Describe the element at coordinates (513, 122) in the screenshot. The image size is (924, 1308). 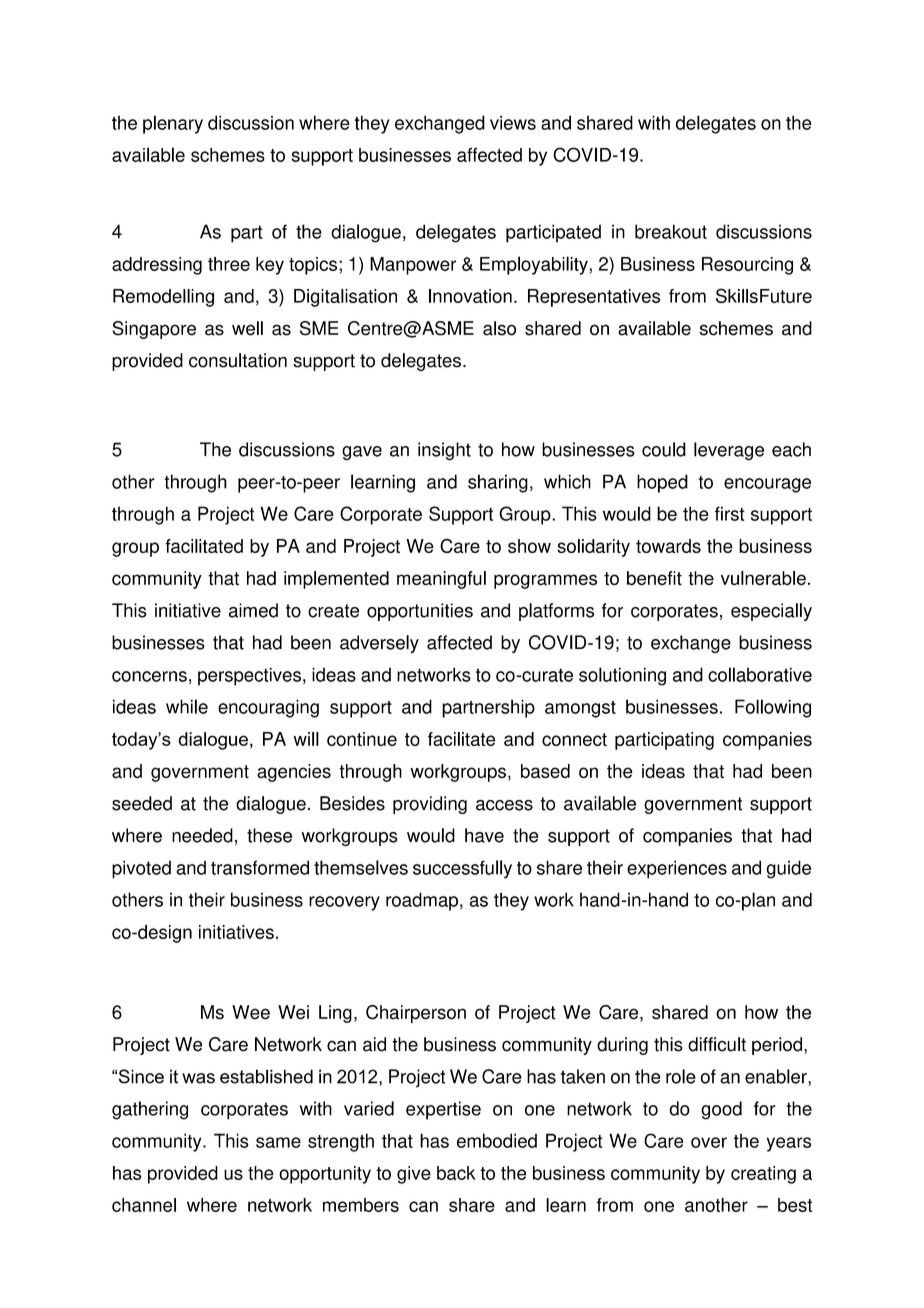
I see `views` at that location.
